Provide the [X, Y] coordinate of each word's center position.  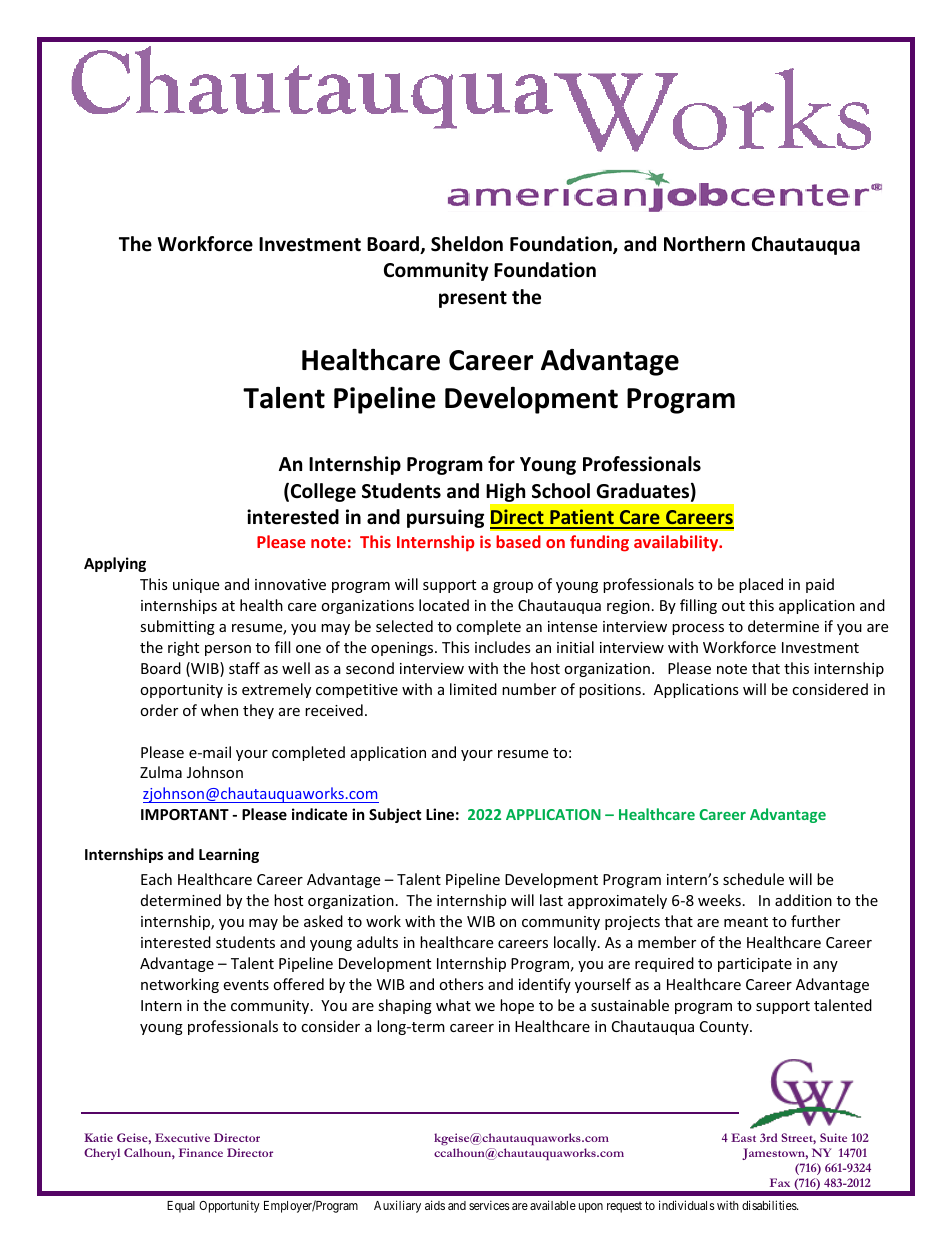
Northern [704, 244]
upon [591, 1208]
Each [156, 879]
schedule [753, 879]
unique [196, 586]
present [473, 299]
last [551, 900]
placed [761, 585]
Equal [181, 1207]
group [513, 587]
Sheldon [467, 244]
